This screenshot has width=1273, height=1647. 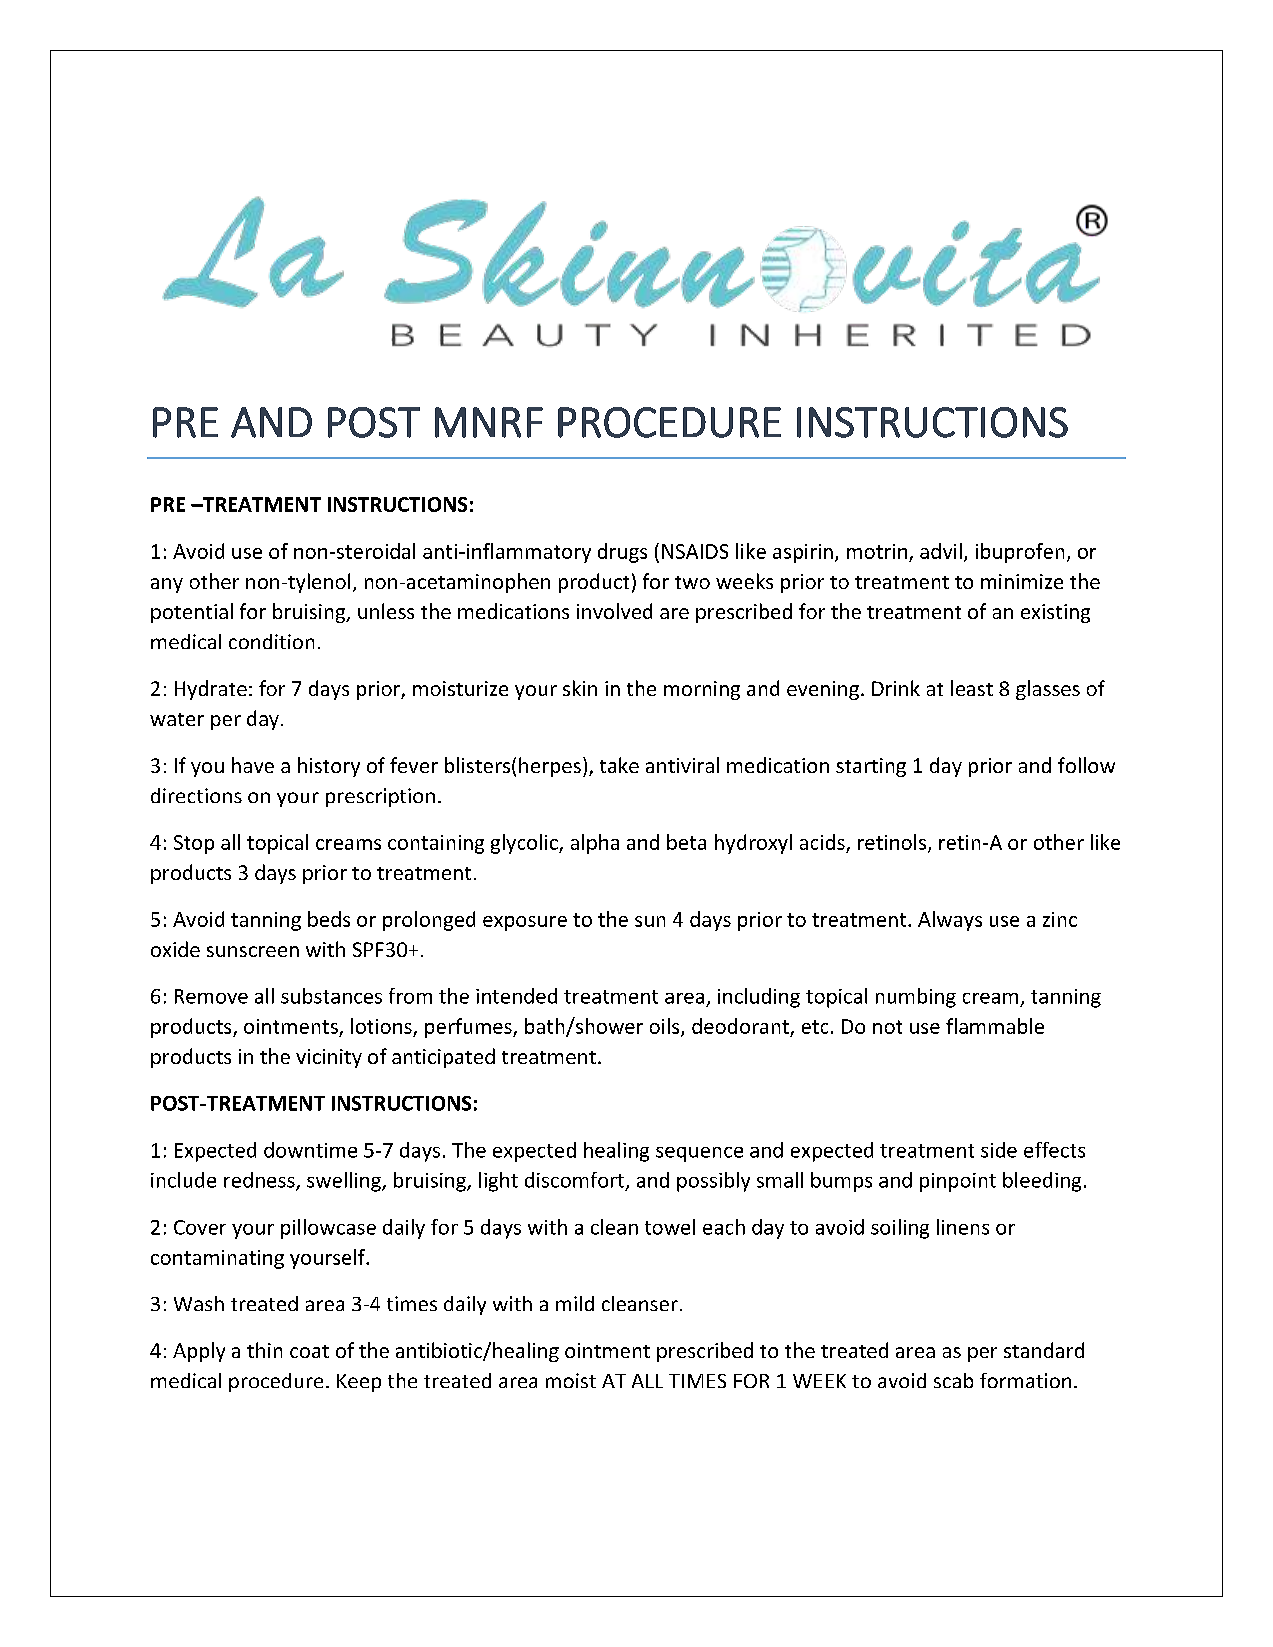 What do you see at coordinates (871, 767) in the screenshot?
I see `starting` at bounding box center [871, 767].
